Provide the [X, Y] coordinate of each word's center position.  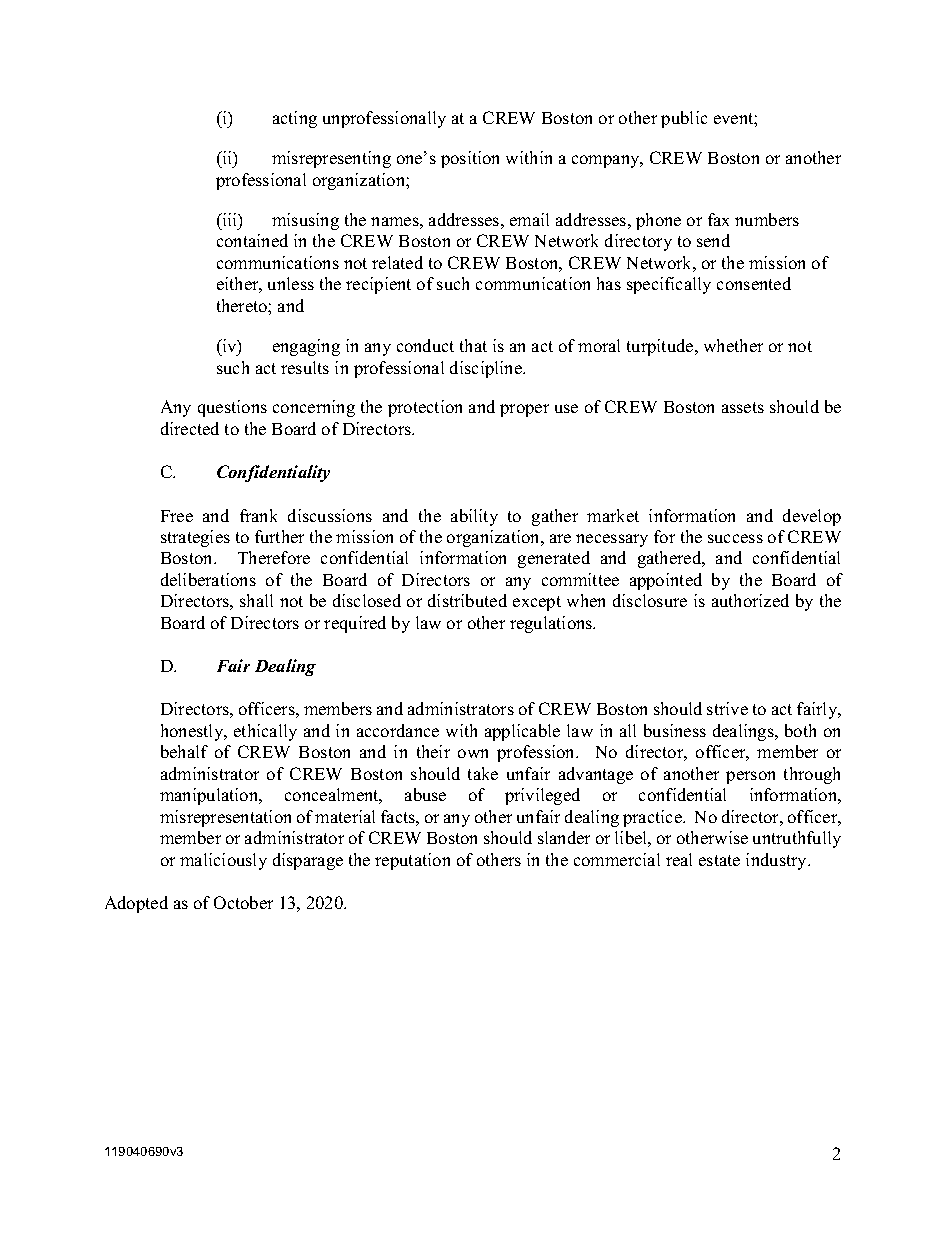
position [470, 159]
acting [295, 119]
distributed [467, 600]
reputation [412, 861]
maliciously [223, 861]
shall [256, 600]
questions [232, 408]
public [684, 119]
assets [743, 407]
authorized [750, 600]
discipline [487, 369]
